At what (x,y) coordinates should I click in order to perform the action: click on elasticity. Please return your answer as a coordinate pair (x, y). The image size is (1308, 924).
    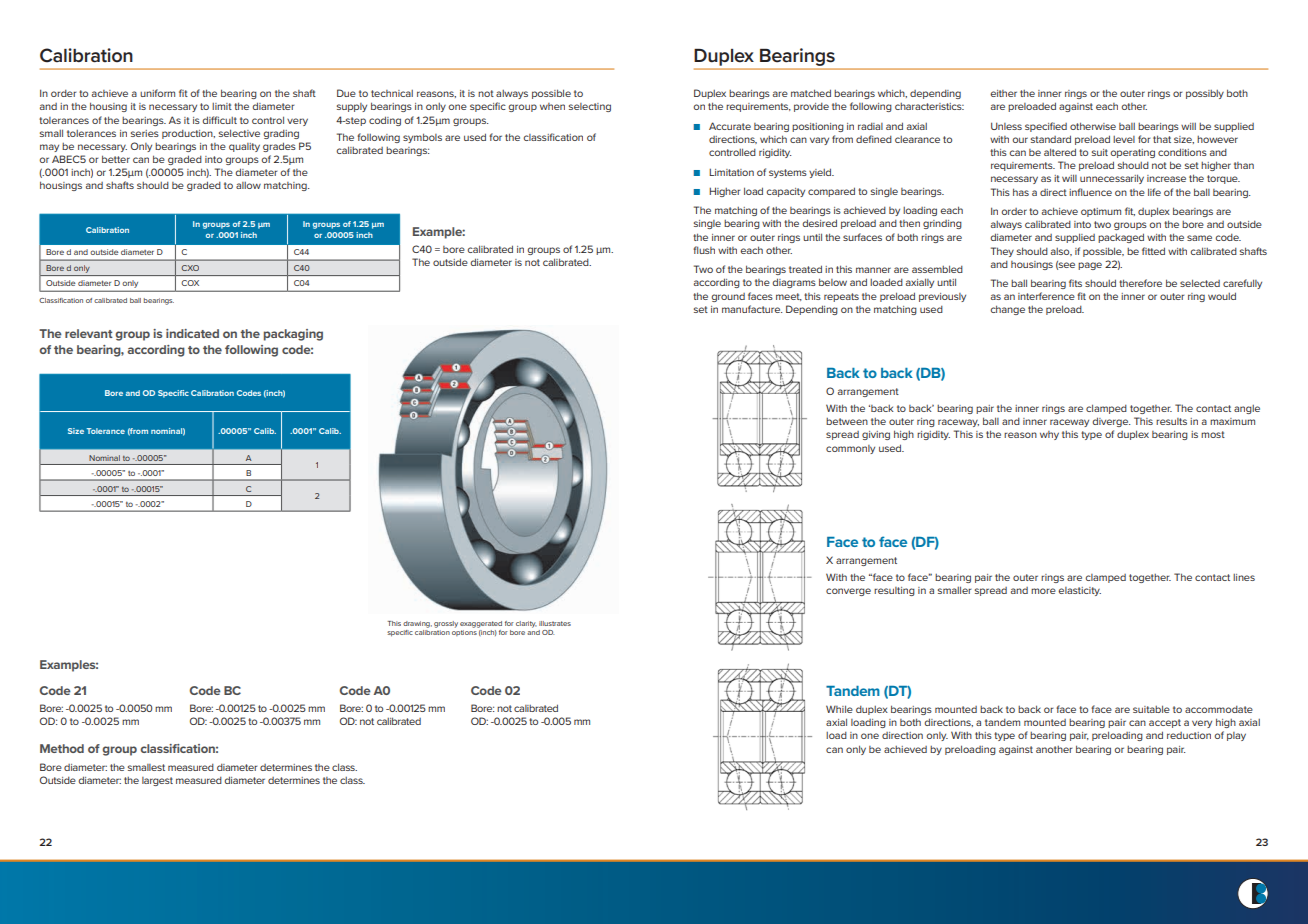
    Looking at the image, I should click on (1079, 591).
